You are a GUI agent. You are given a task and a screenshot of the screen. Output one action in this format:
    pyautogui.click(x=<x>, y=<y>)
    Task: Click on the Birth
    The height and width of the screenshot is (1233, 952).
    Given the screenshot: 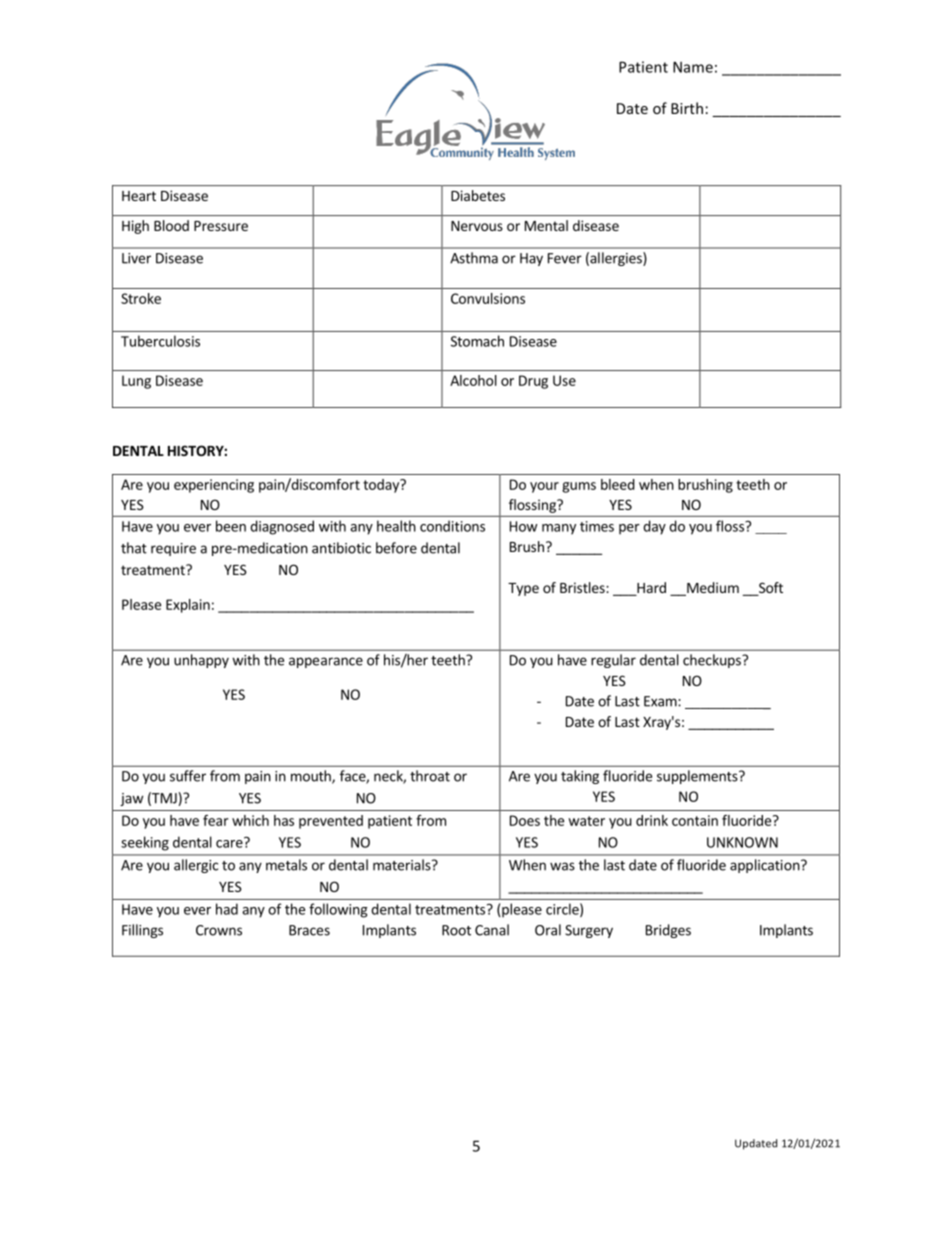 What is the action you would take?
    pyautogui.click(x=687, y=108)
